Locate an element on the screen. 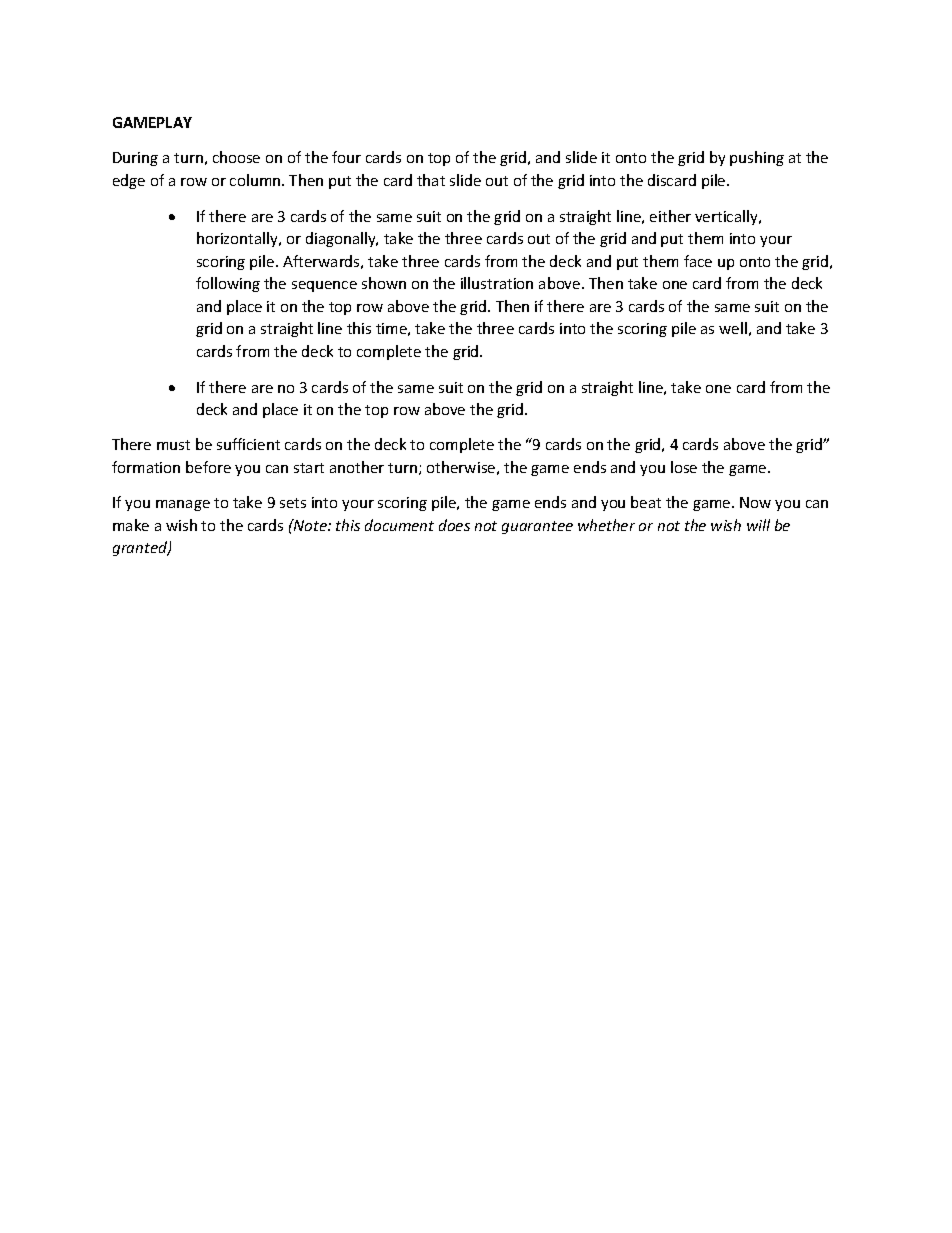 This screenshot has height=1233, width=952. another is located at coordinates (357, 467).
